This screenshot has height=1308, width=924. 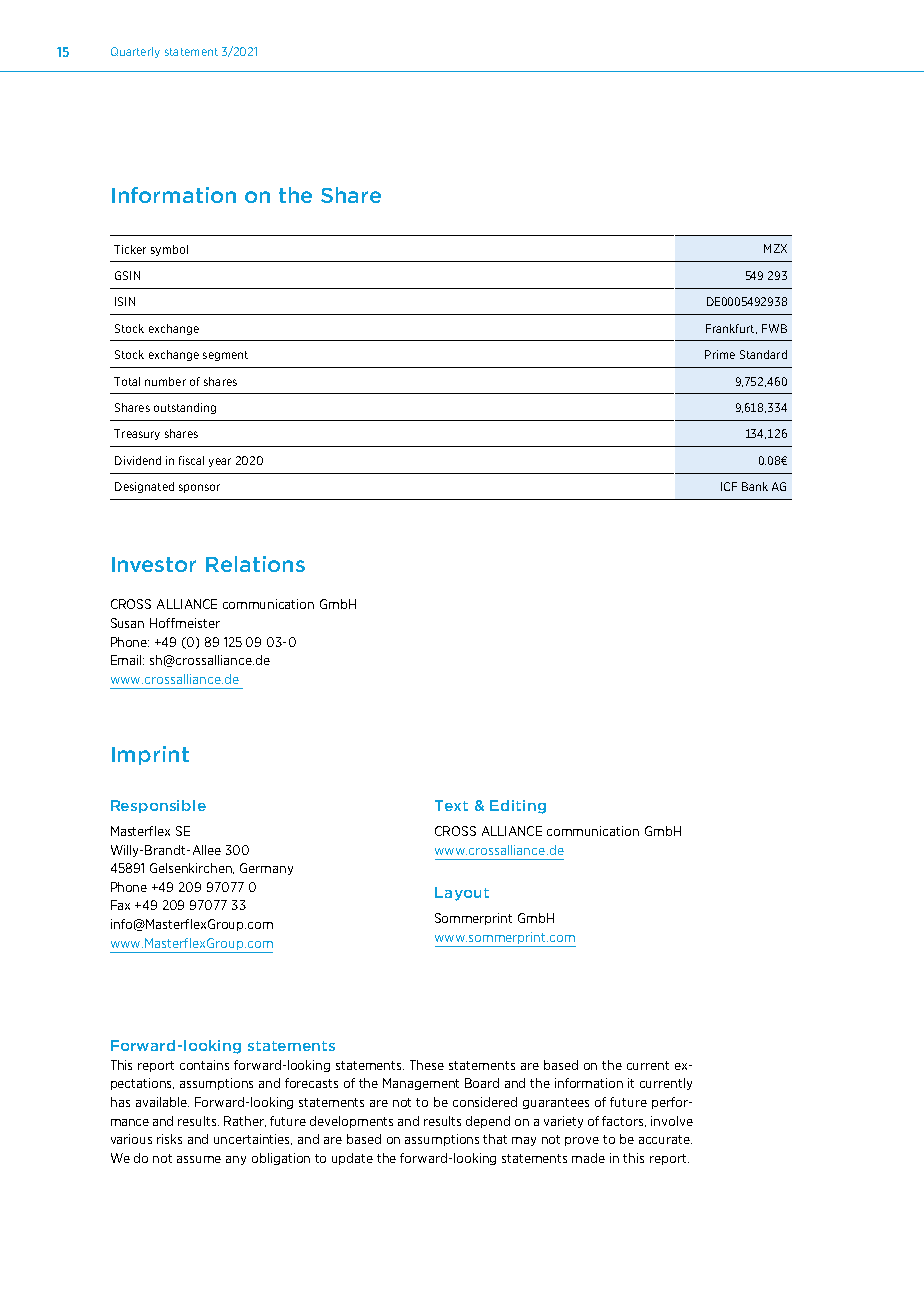 I want to click on Frankfurt, so click(x=731, y=329).
